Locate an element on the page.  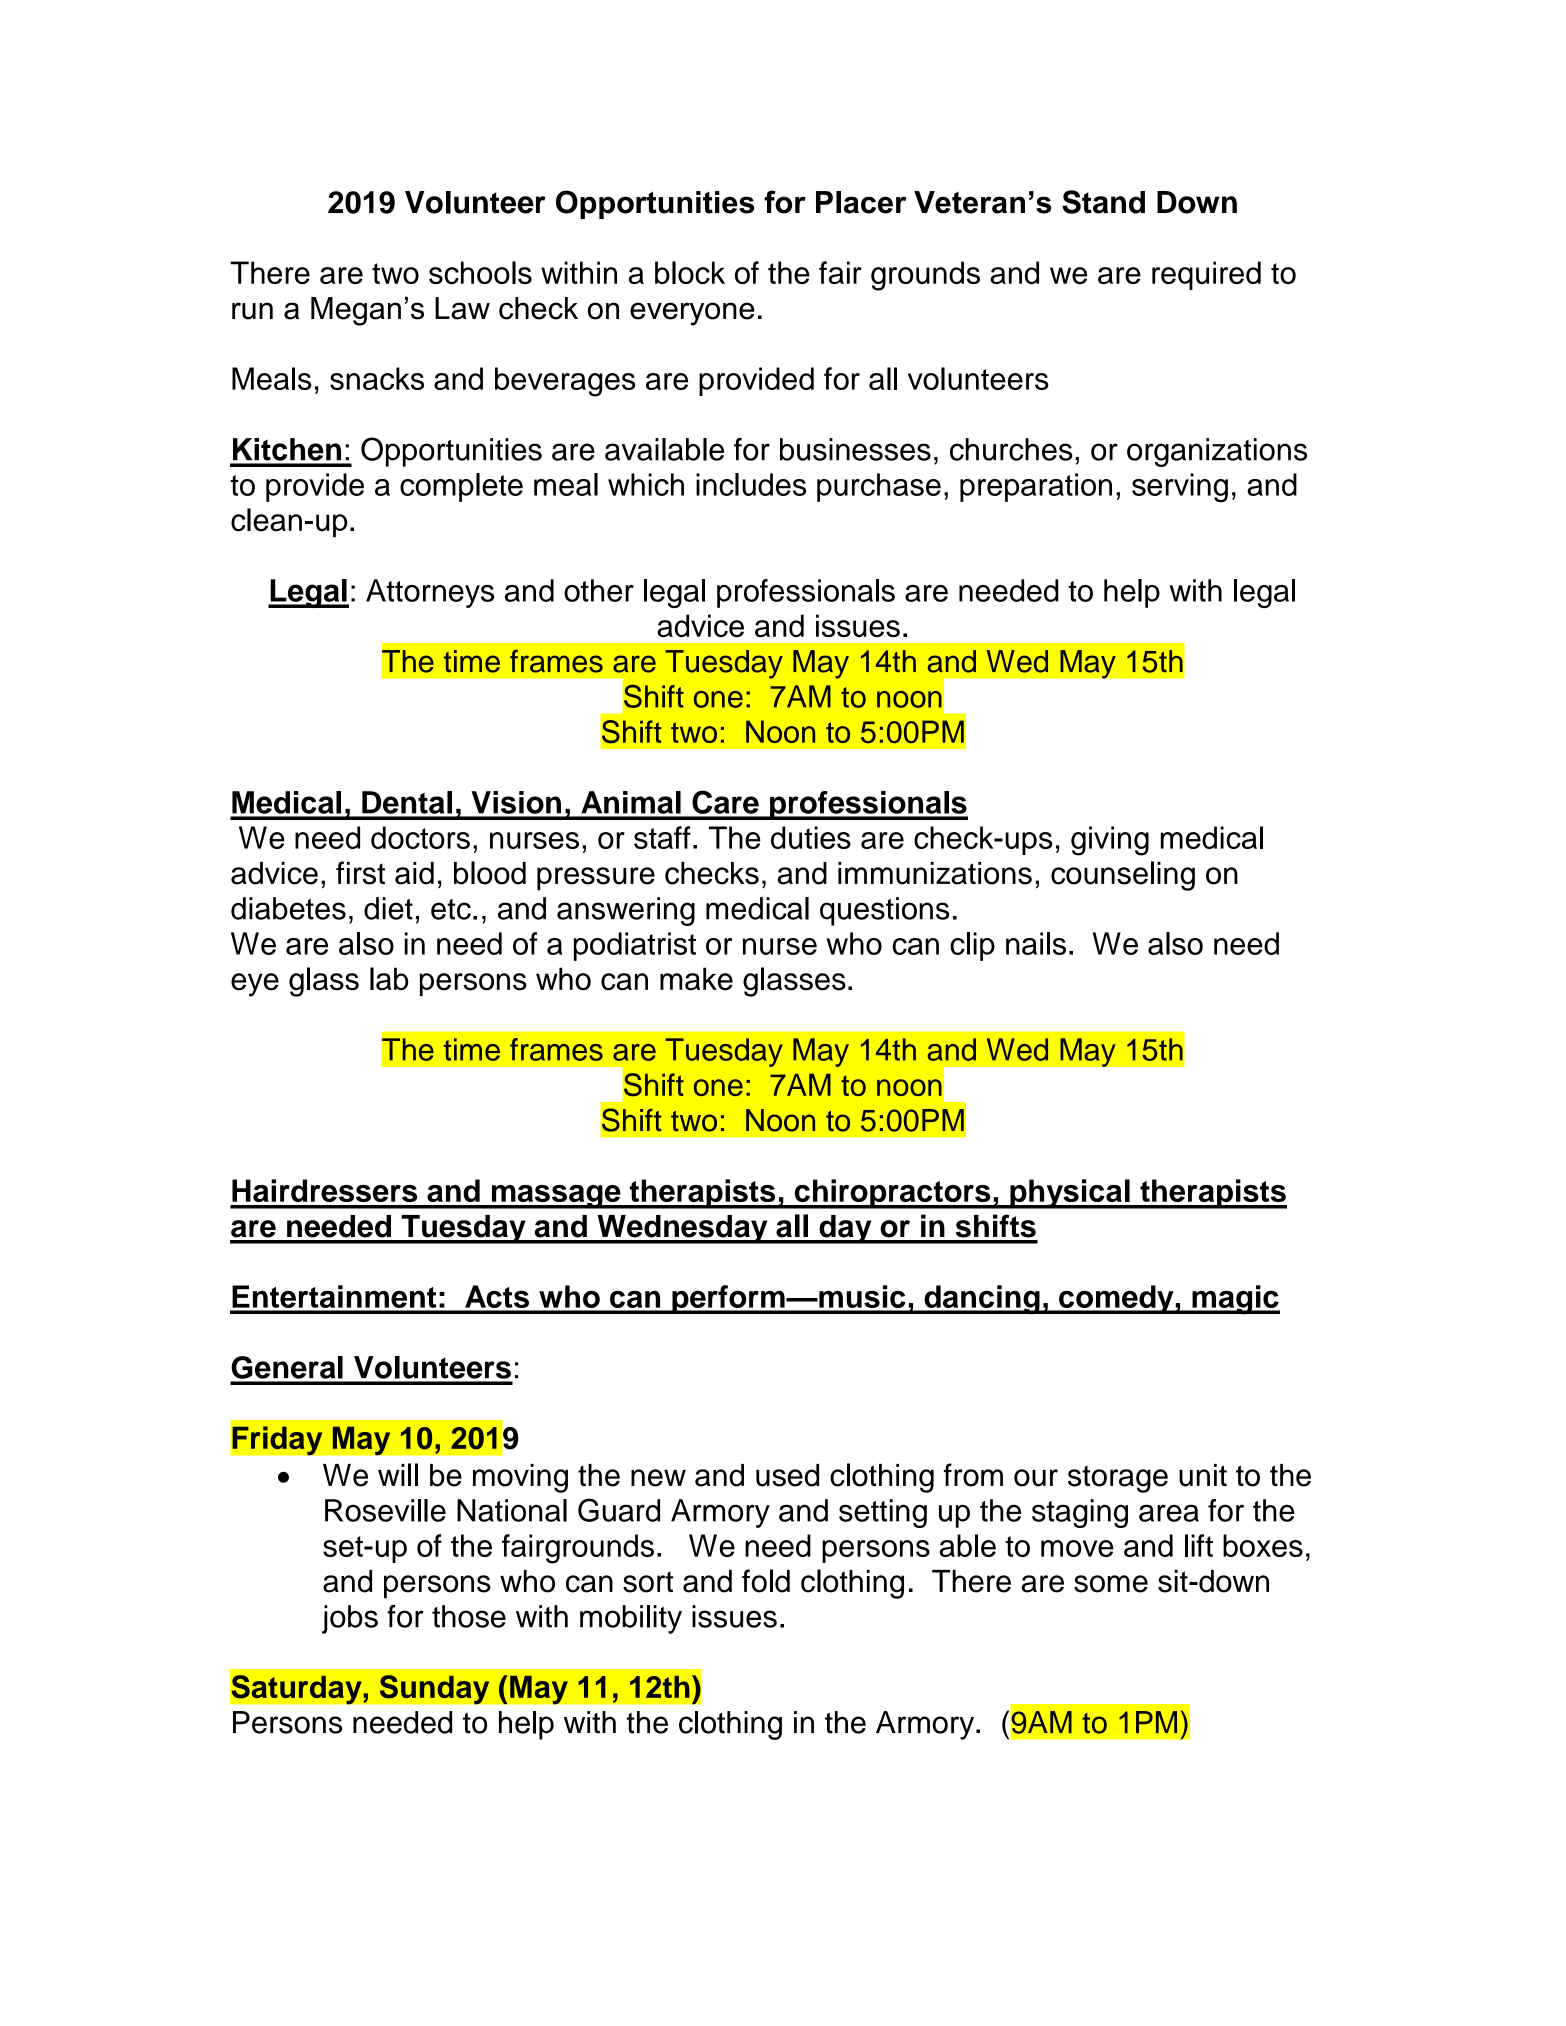
Stand is located at coordinates (1103, 202).
